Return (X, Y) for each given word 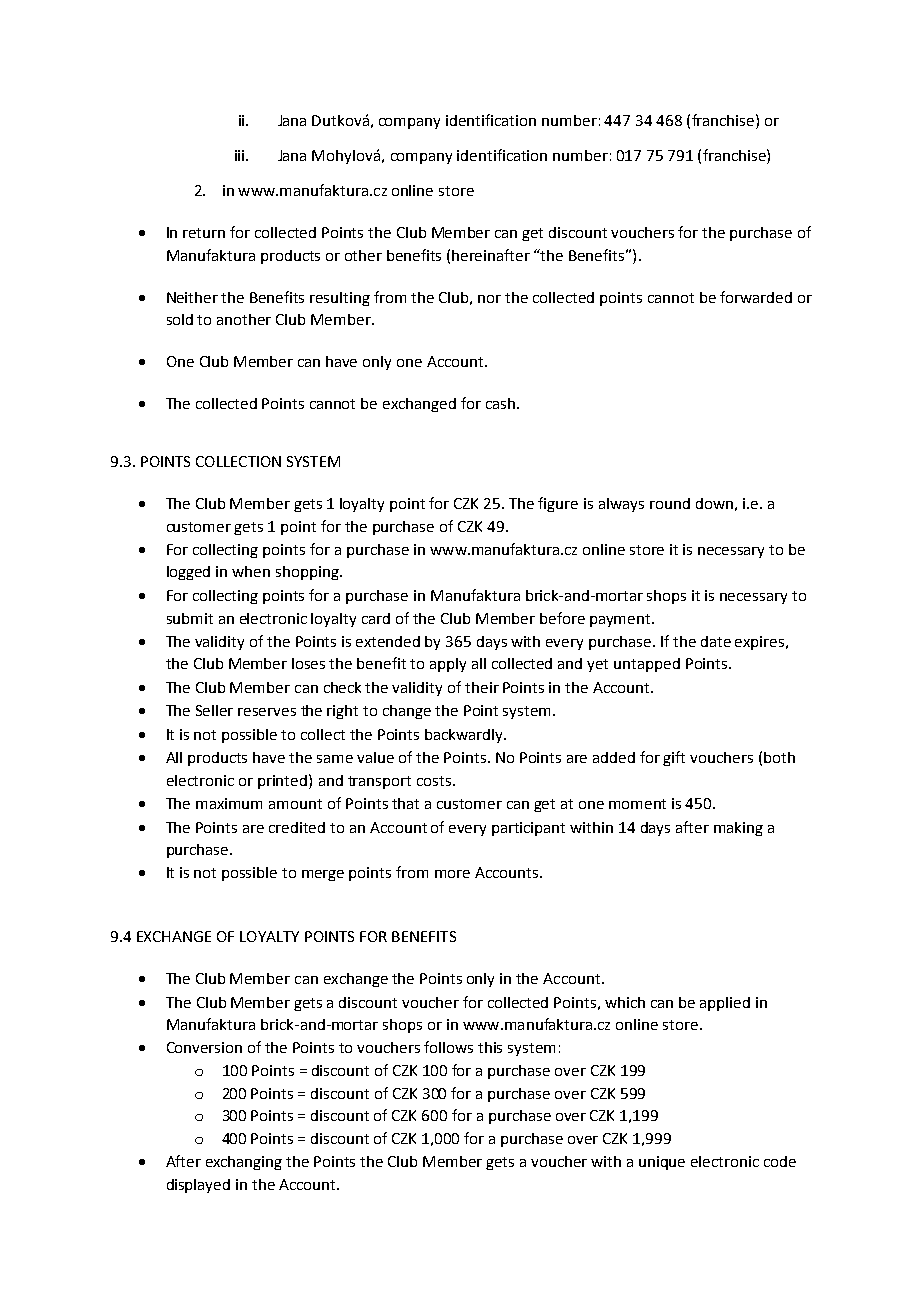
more (452, 874)
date (716, 641)
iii (241, 155)
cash (500, 403)
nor (489, 299)
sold (180, 319)
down (714, 503)
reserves (267, 712)
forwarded (756, 297)
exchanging (244, 1163)
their (482, 687)
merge (323, 875)
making (738, 829)
